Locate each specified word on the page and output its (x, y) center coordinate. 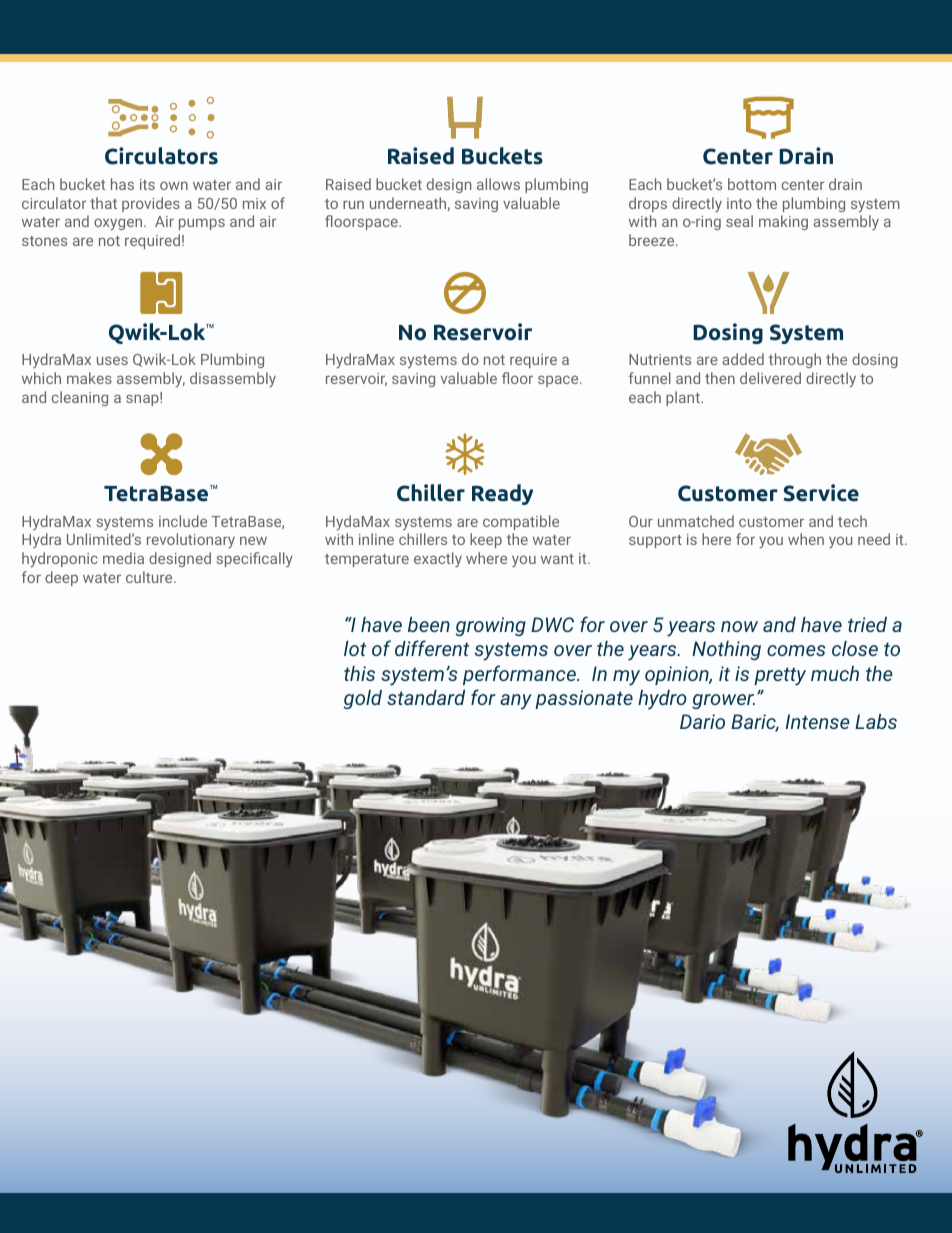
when (806, 539)
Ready (502, 494)
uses (112, 360)
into (739, 203)
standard (426, 697)
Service (821, 493)
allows (498, 184)
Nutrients (660, 359)
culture (150, 577)
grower (723, 701)
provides (151, 204)
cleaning (80, 398)
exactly (438, 559)
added (743, 359)
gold (363, 699)
